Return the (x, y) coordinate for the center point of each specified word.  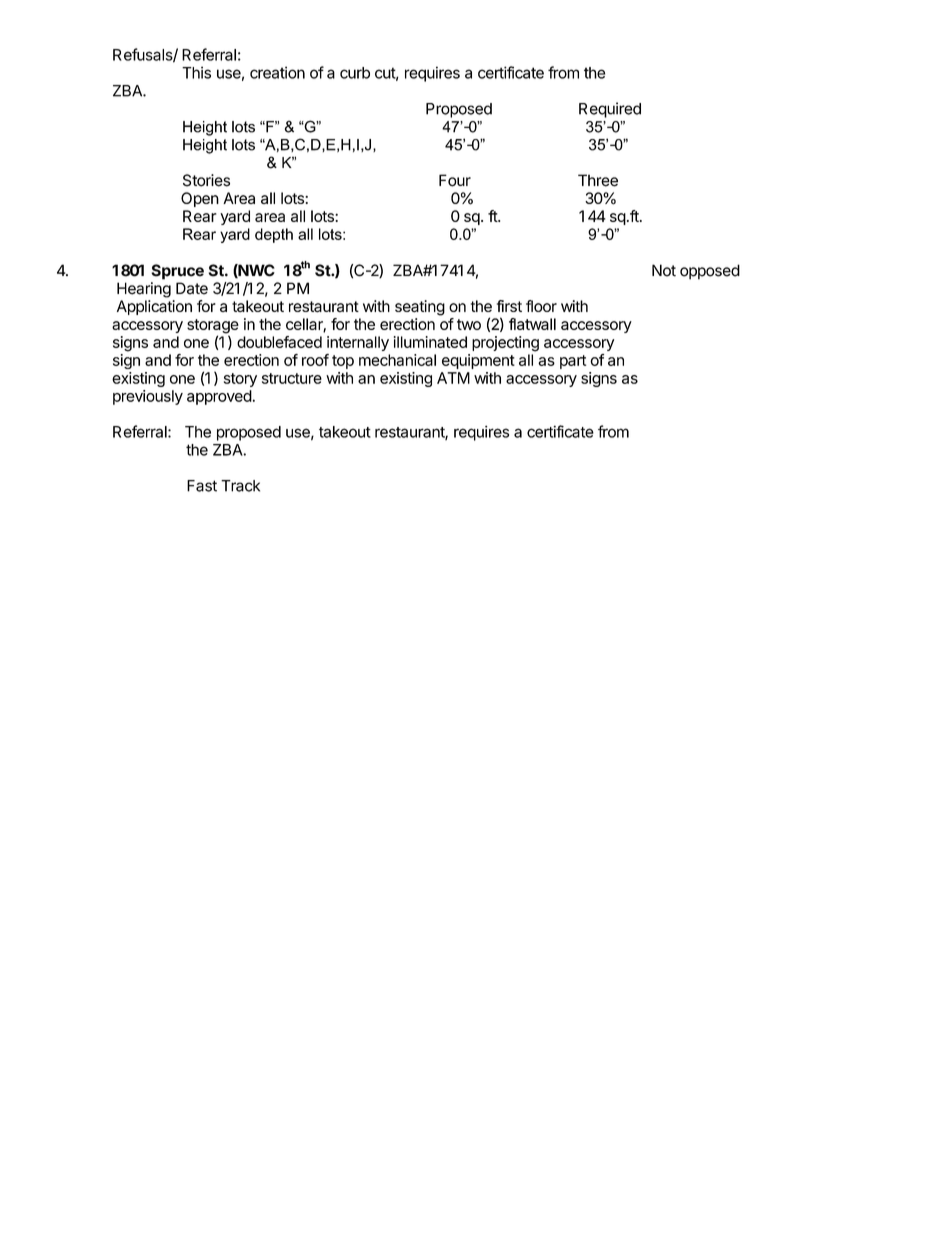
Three (598, 180)
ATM (453, 378)
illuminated (430, 342)
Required (610, 110)
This (196, 72)
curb (355, 73)
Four (455, 180)
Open (200, 199)
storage (213, 327)
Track (240, 486)
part (573, 362)
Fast (202, 486)
